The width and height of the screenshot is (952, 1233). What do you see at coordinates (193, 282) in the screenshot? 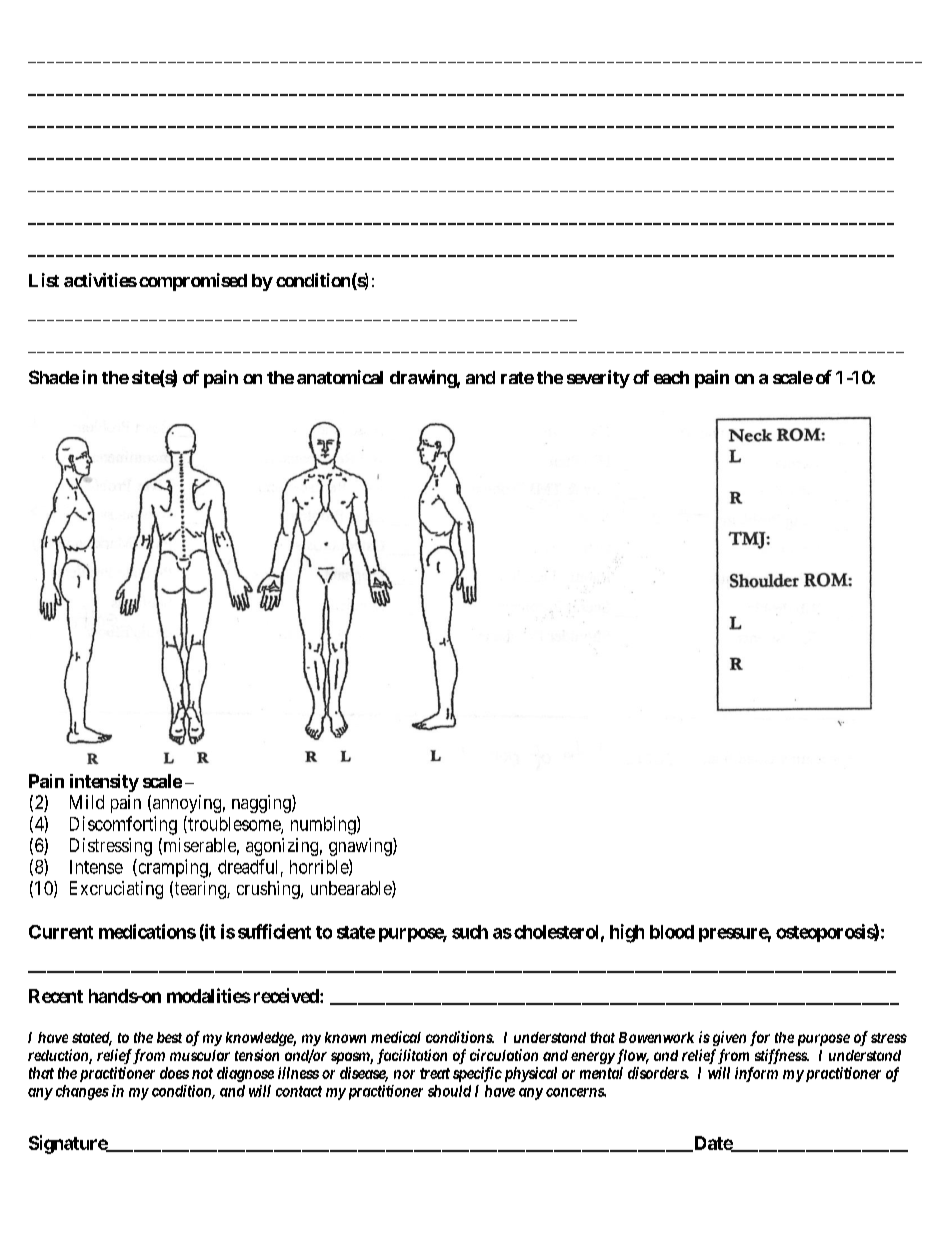
I see `compromised` at bounding box center [193, 282].
